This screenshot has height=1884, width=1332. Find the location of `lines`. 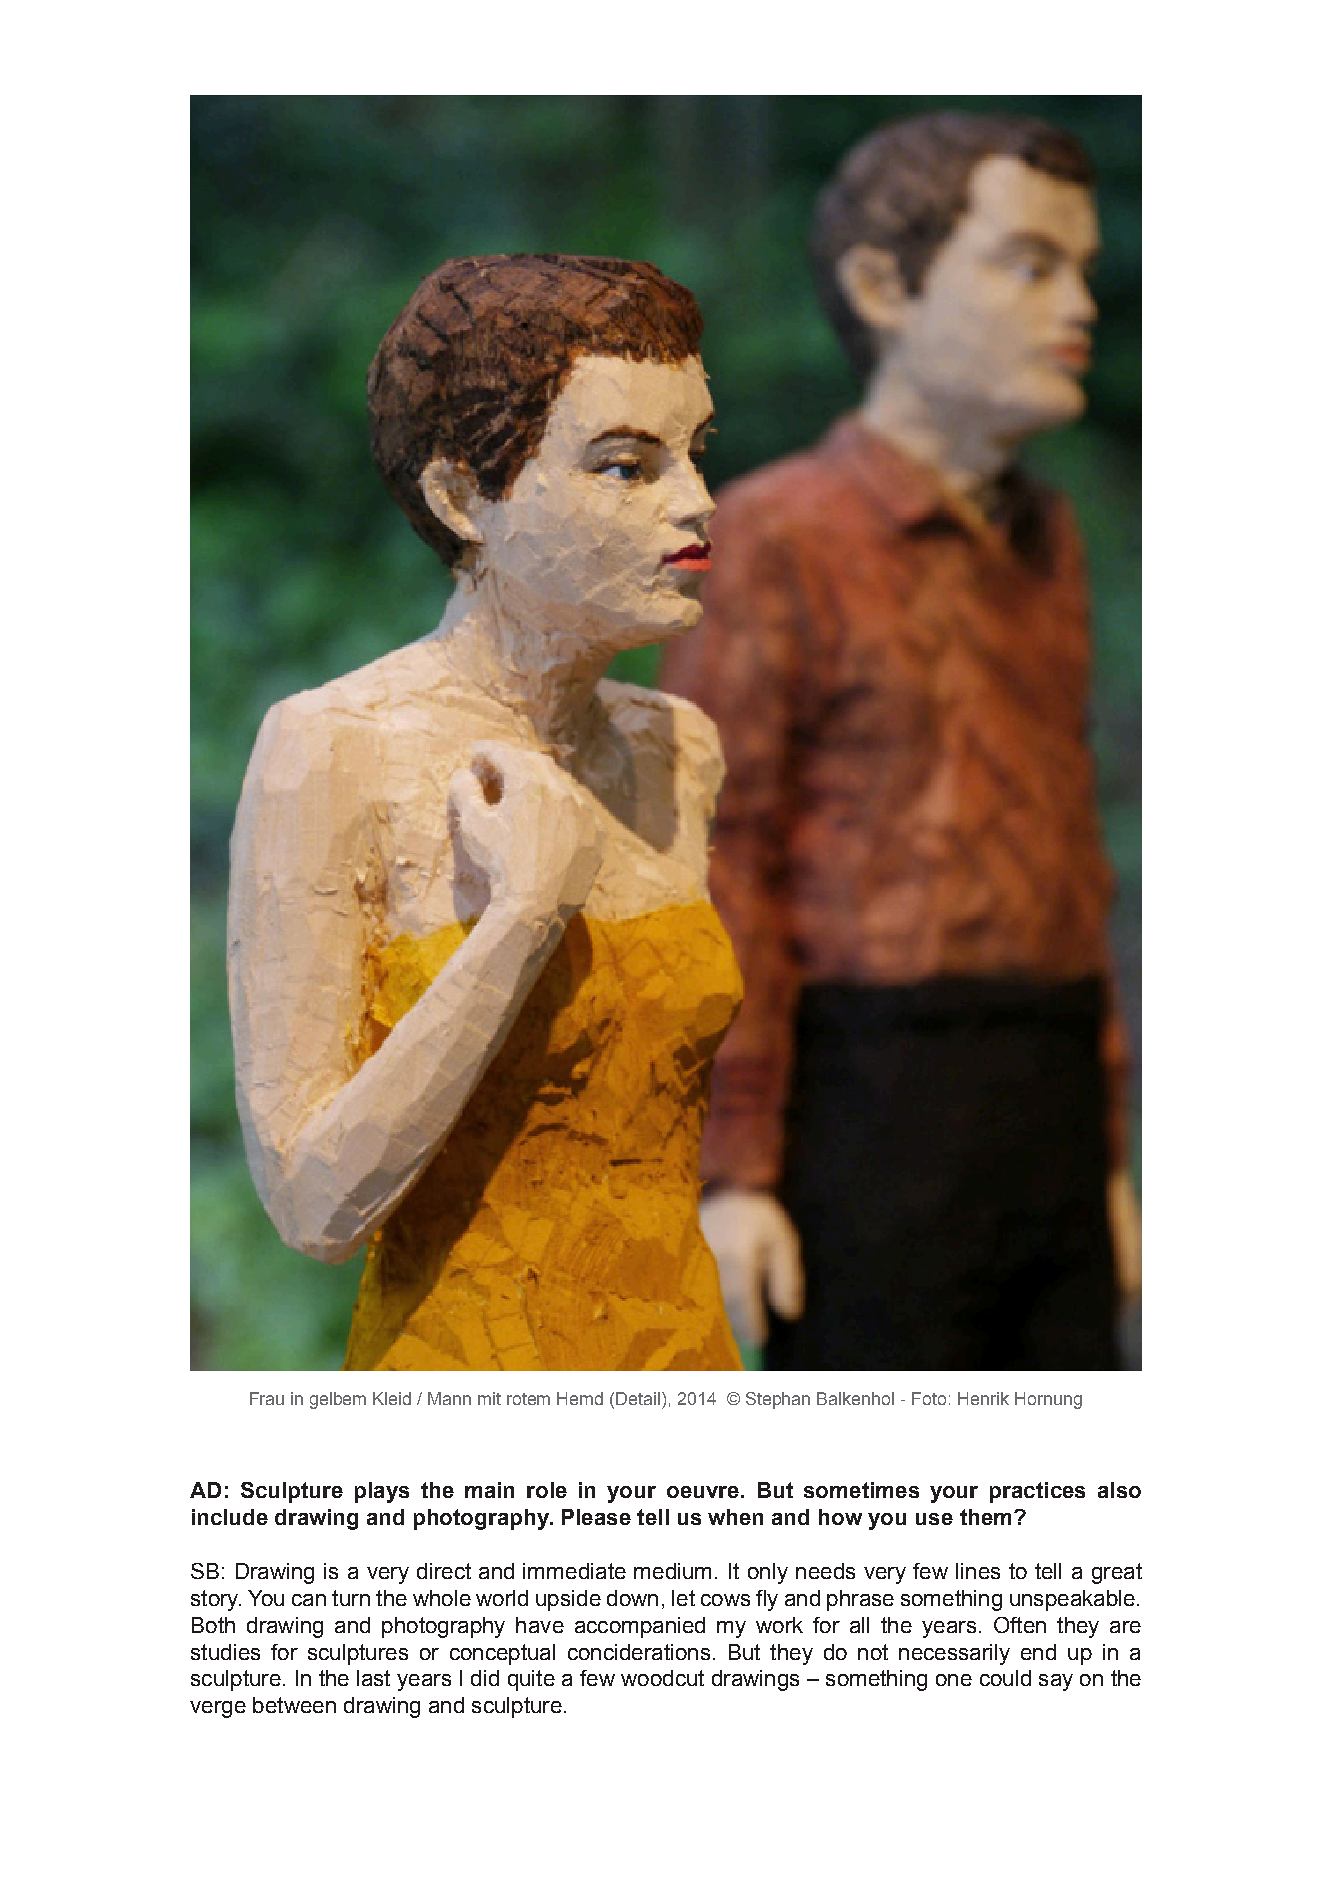

lines is located at coordinates (978, 1571).
